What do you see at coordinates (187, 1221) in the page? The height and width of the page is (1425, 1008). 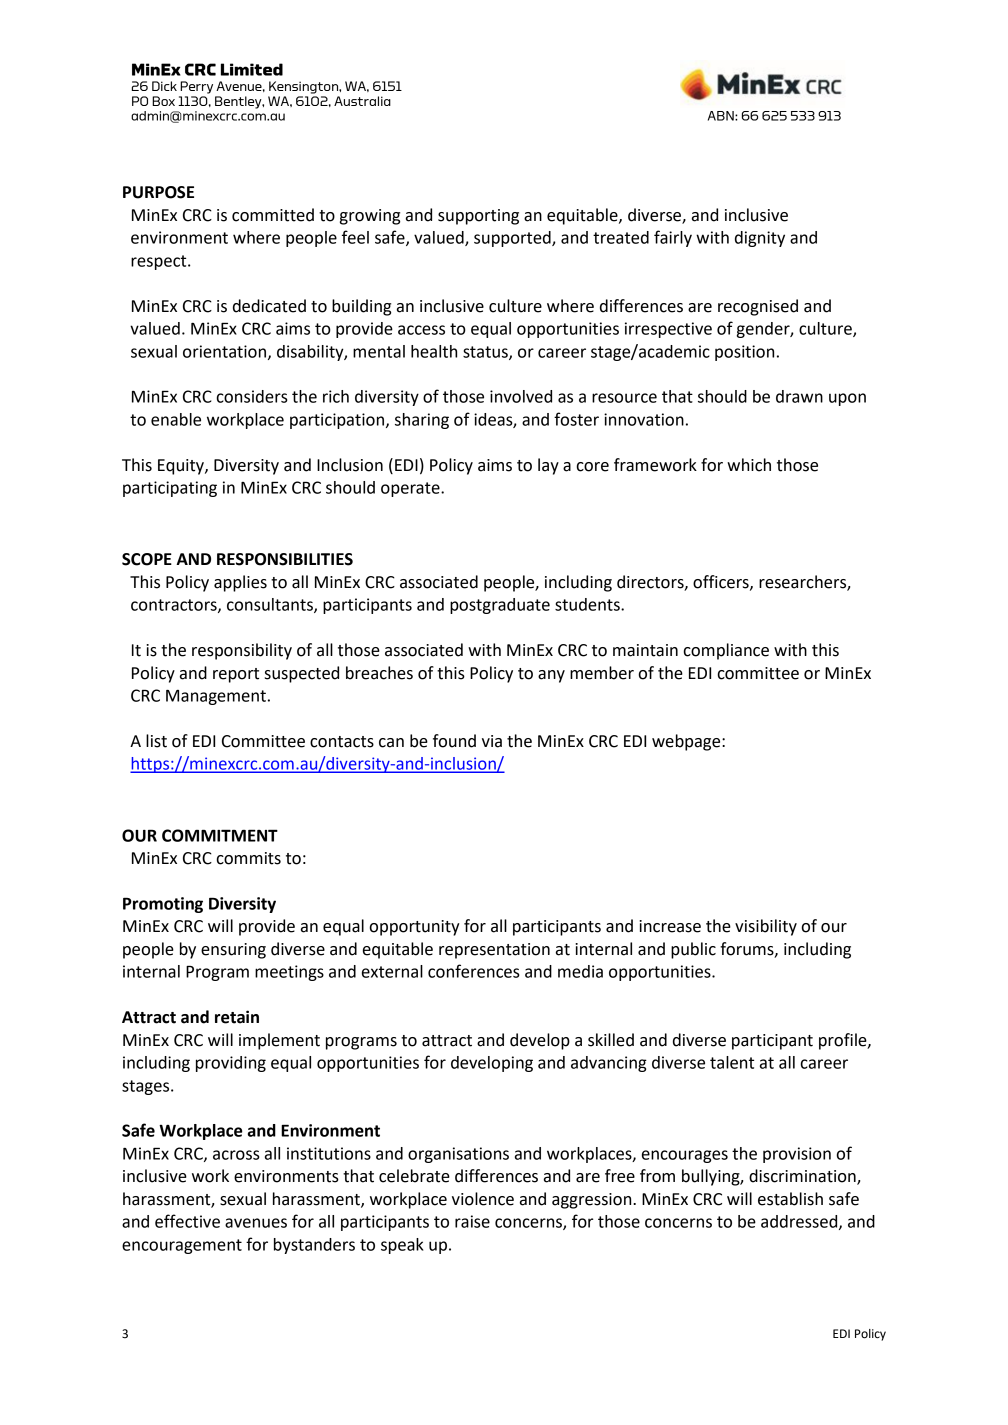 I see `effective` at bounding box center [187, 1221].
